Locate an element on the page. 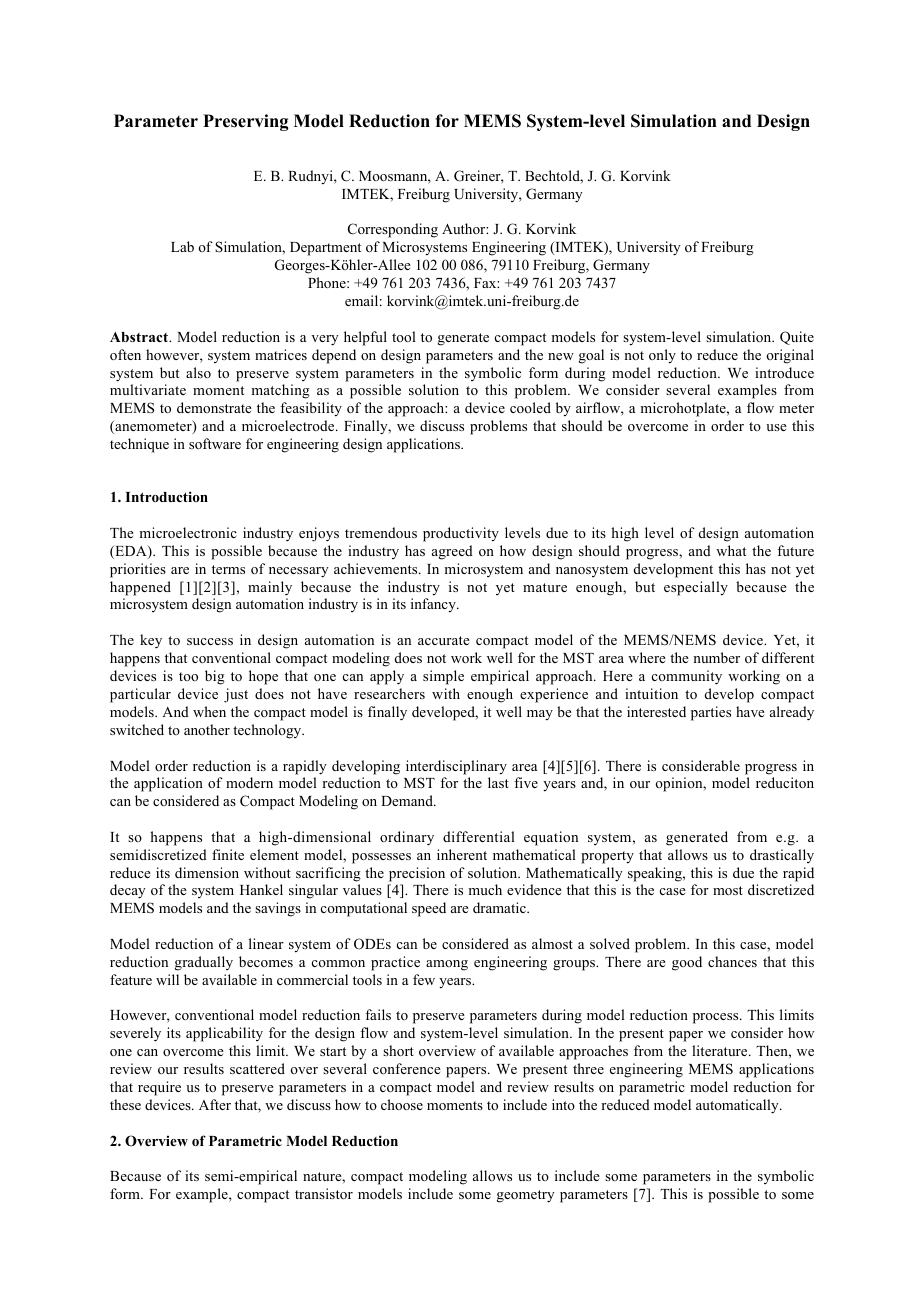  success is located at coordinates (210, 641).
